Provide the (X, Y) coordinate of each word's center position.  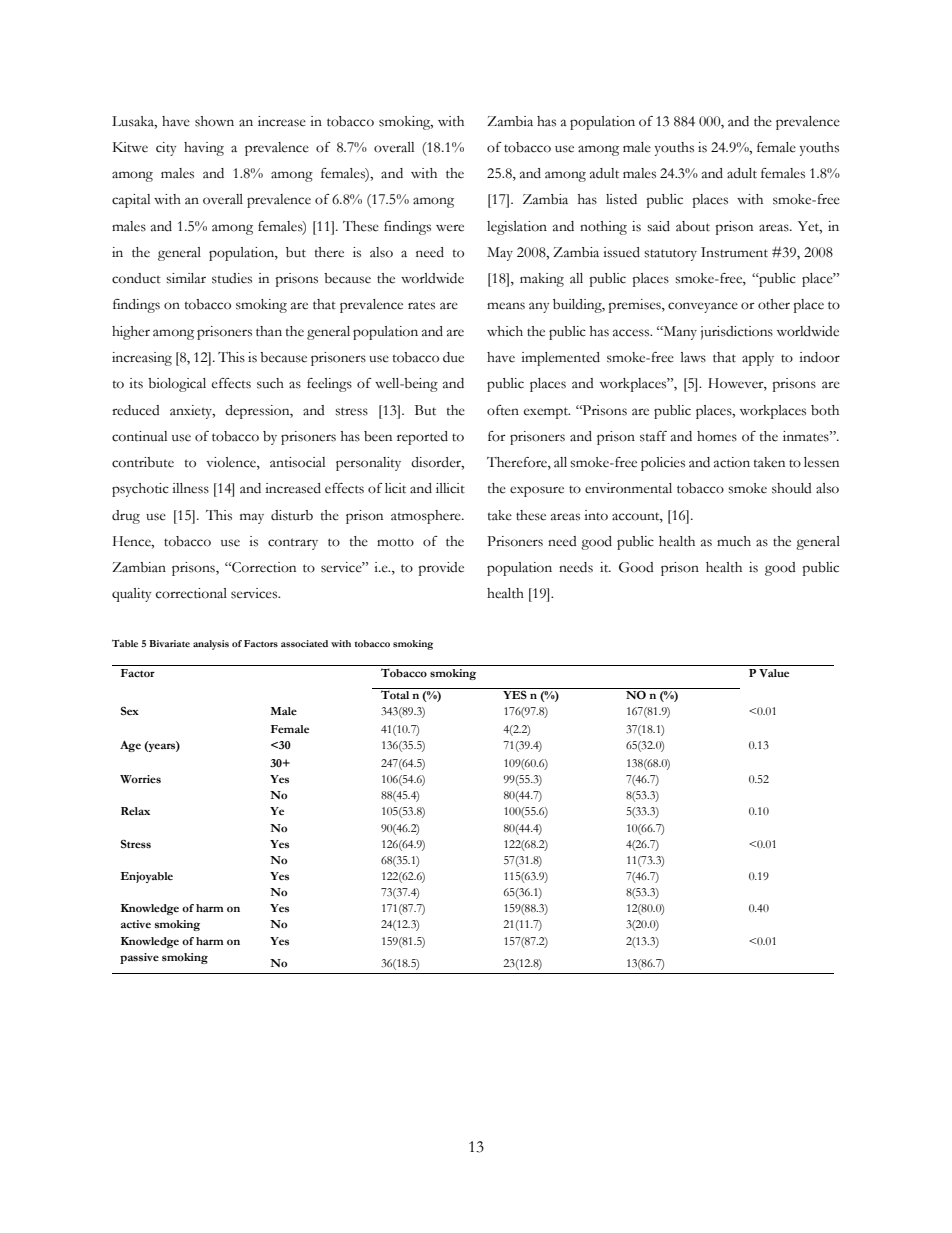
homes (717, 436)
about (693, 226)
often (503, 410)
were (450, 228)
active (136, 924)
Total (395, 694)
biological (177, 385)
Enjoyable (146, 877)
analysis (211, 645)
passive (139, 958)
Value (774, 673)
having (204, 149)
